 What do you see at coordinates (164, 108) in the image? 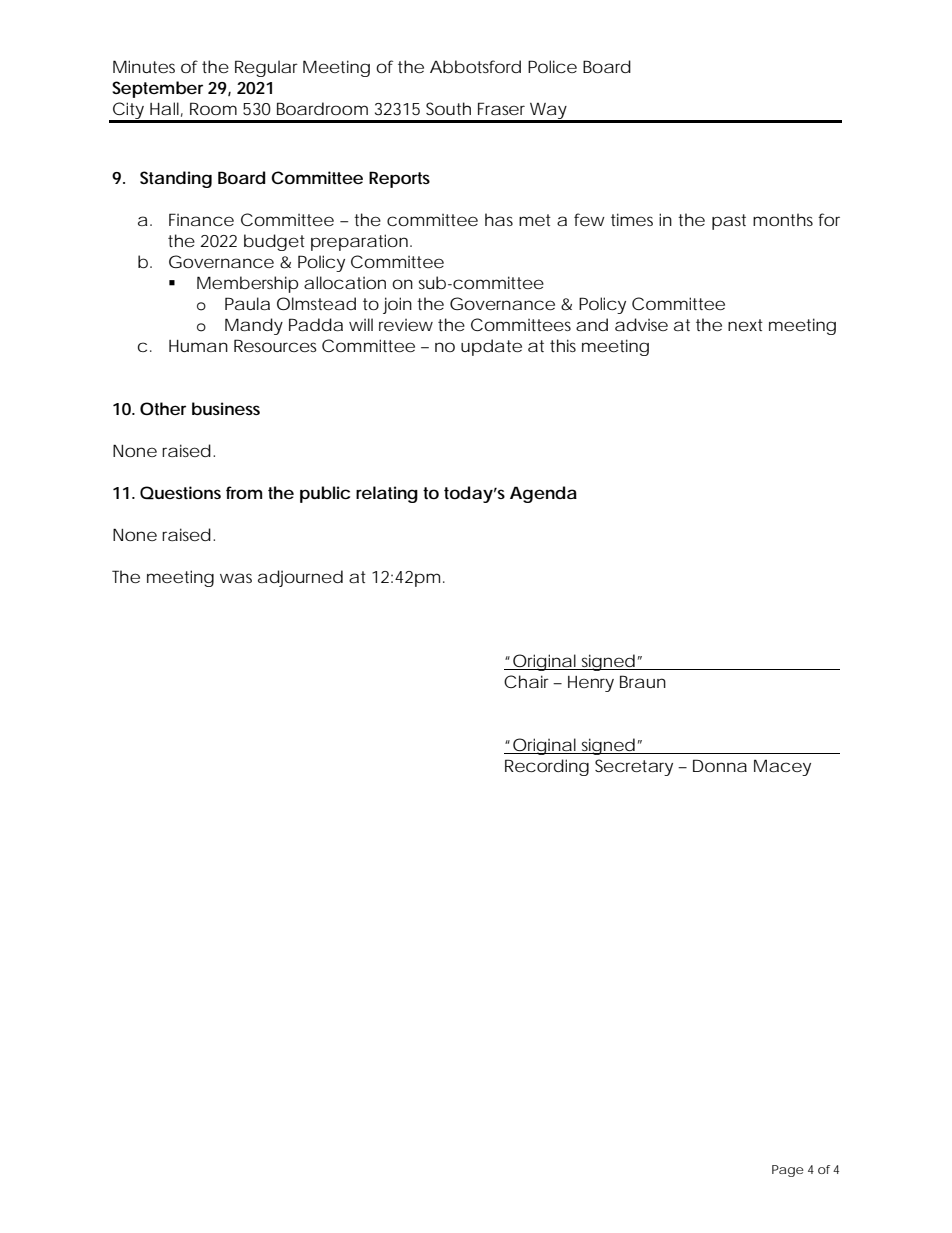
I see `Hall` at bounding box center [164, 108].
